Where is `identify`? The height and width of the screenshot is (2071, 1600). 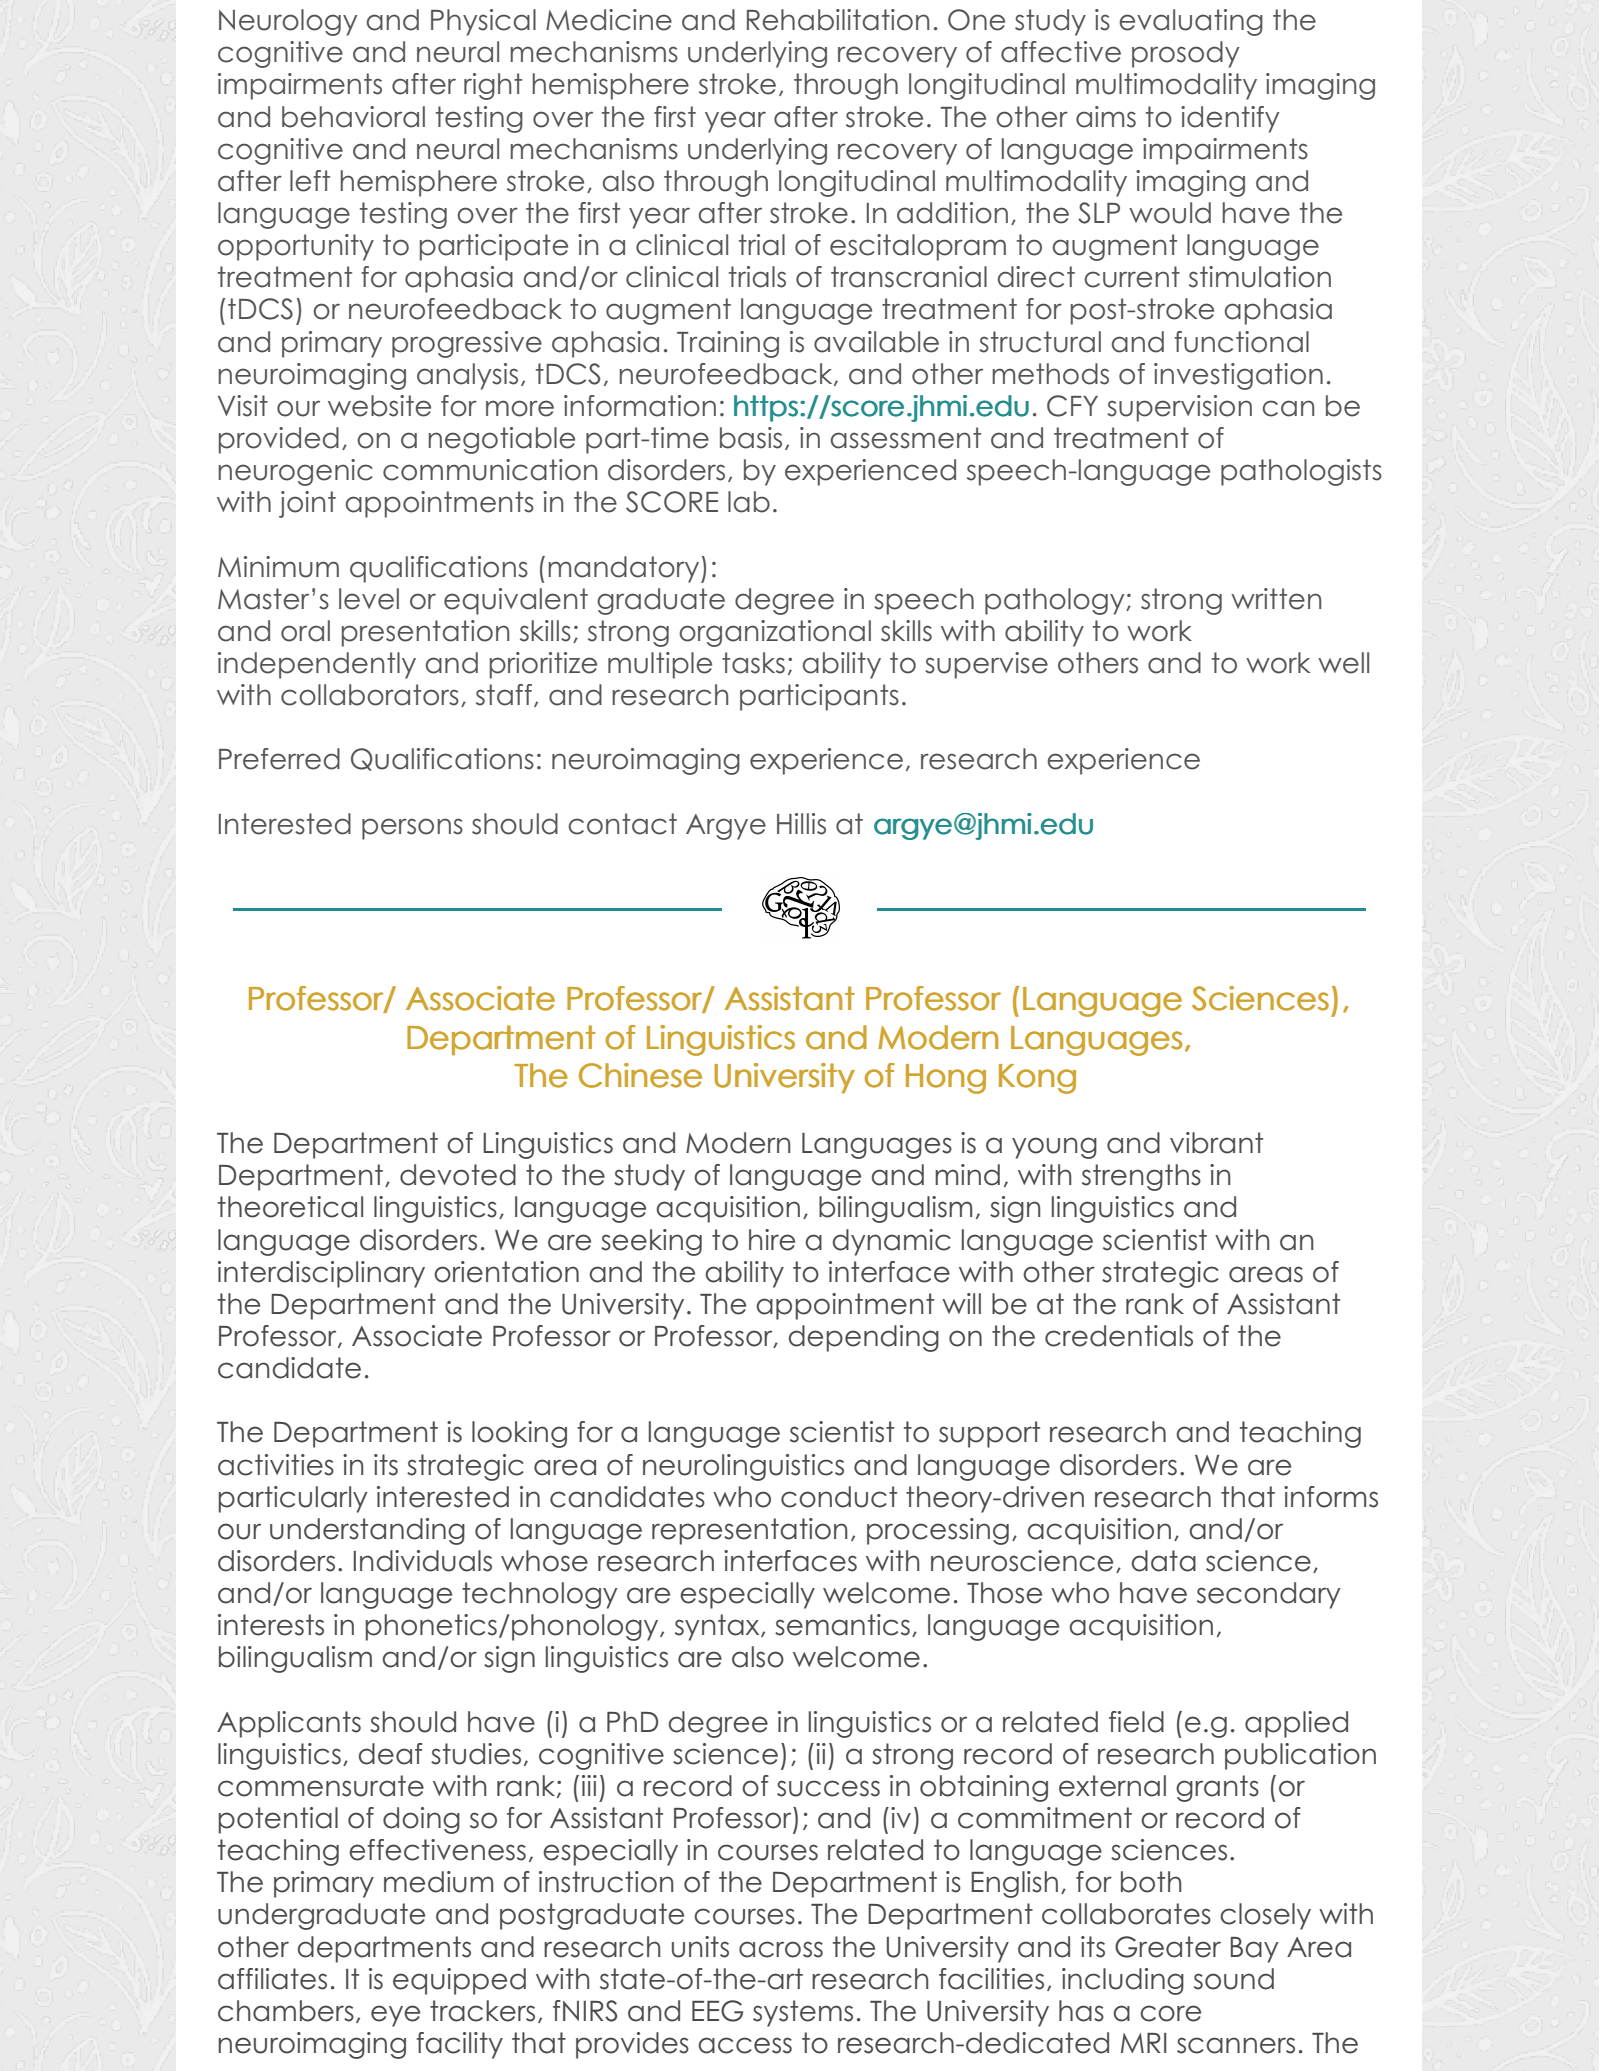 identify is located at coordinates (1230, 119).
